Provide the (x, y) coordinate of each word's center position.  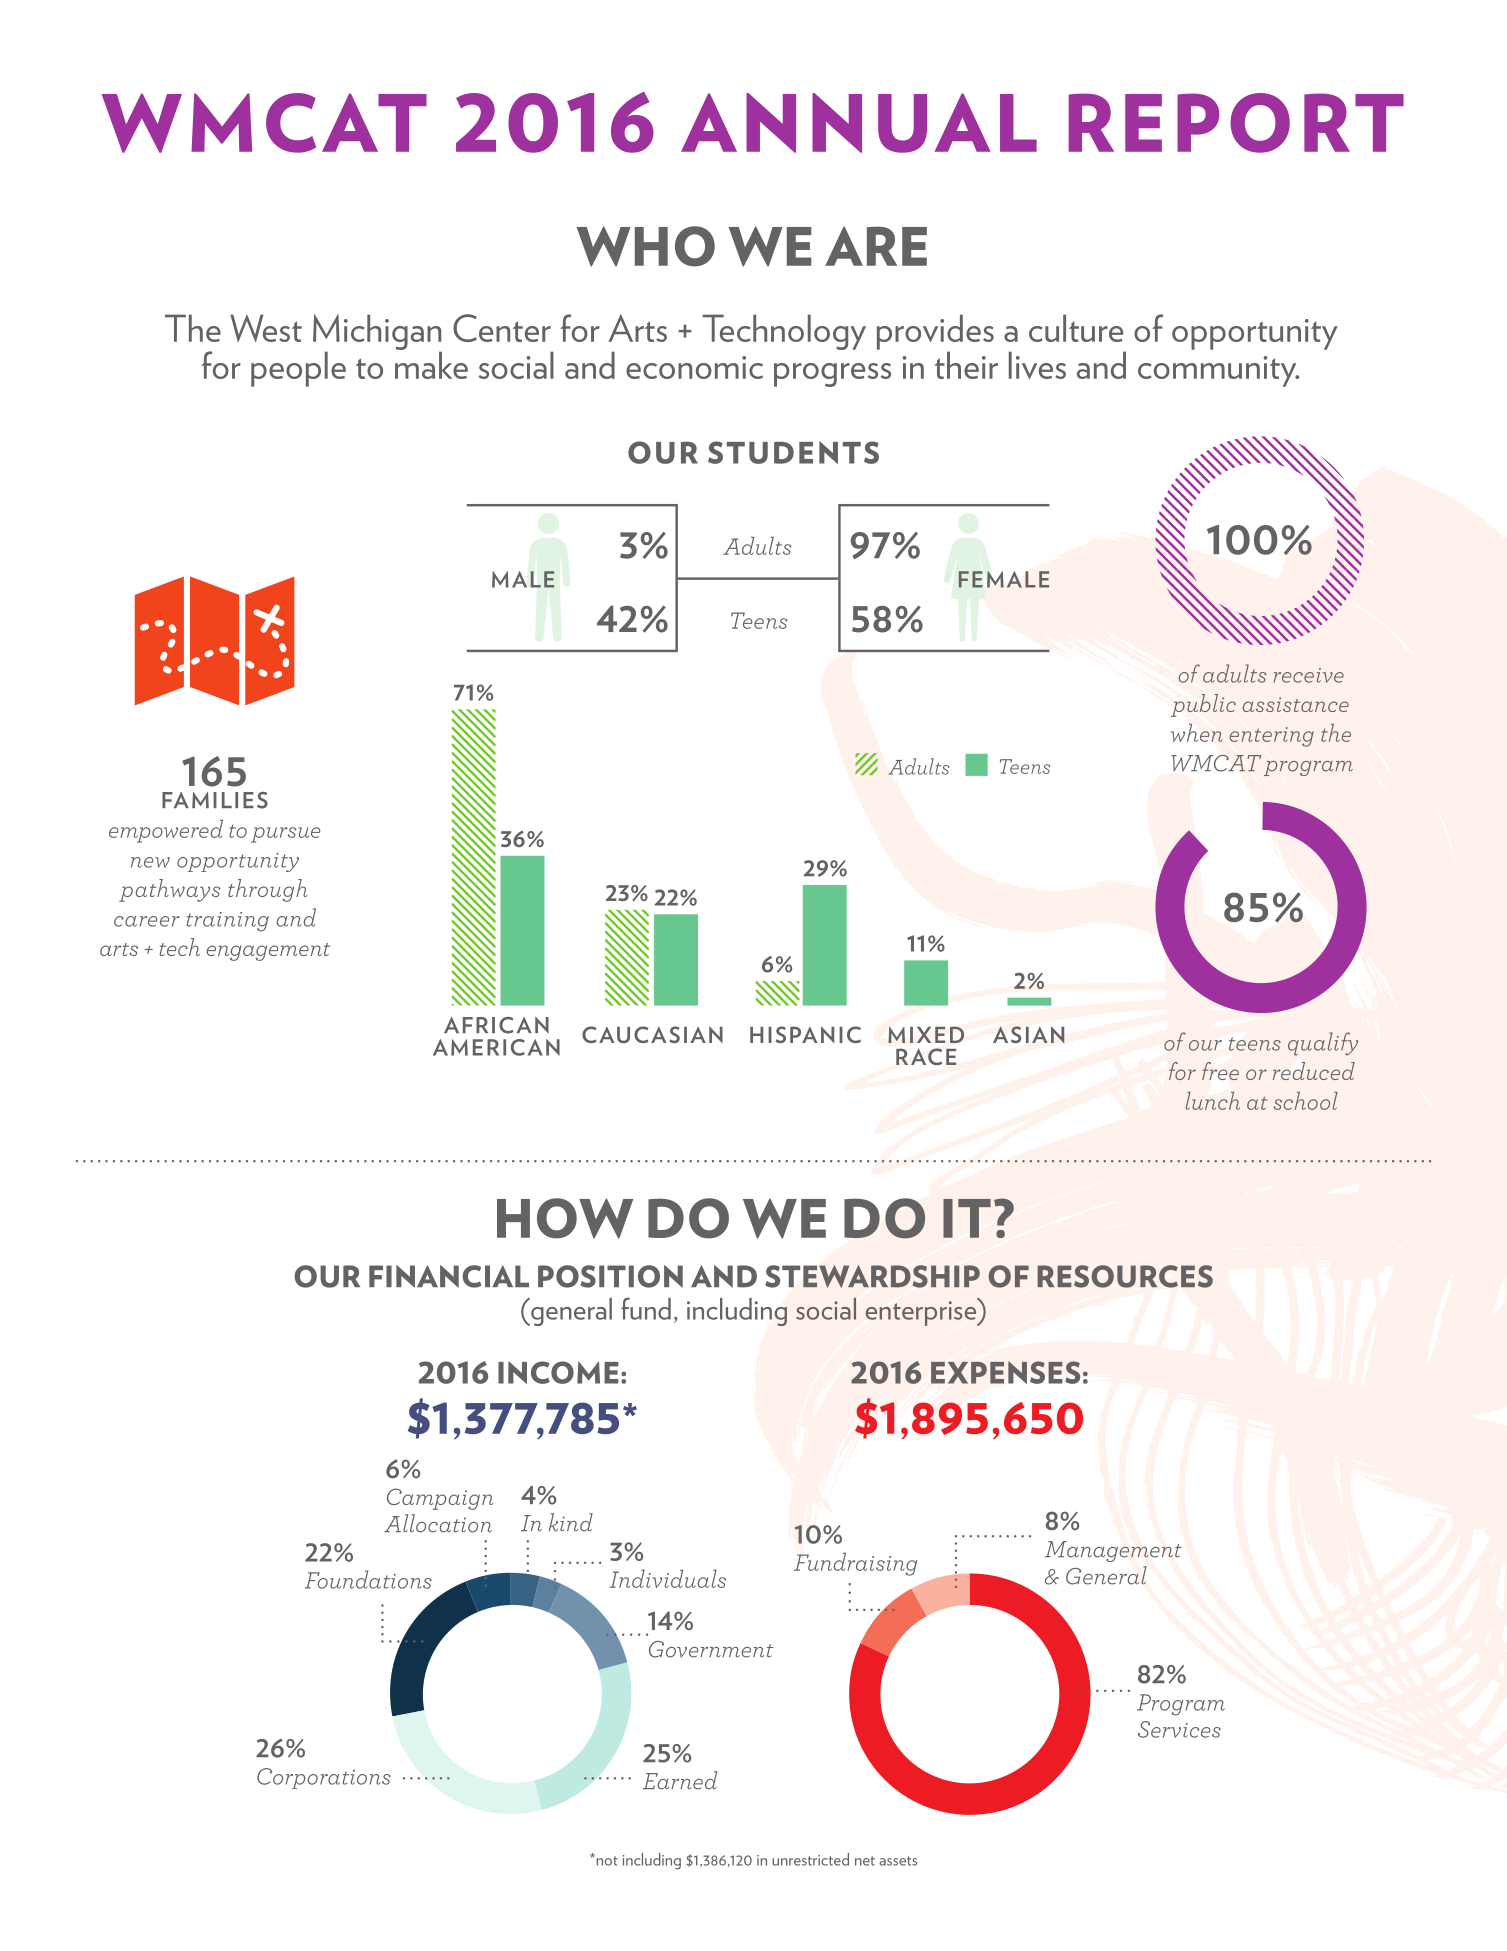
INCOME (558, 1372)
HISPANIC (805, 1034)
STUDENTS (793, 452)
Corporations (324, 1778)
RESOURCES (1125, 1276)
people (298, 369)
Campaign (440, 1499)
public (1203, 705)
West (266, 328)
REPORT (1236, 123)
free (1220, 1071)
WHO (646, 246)
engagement (268, 952)
